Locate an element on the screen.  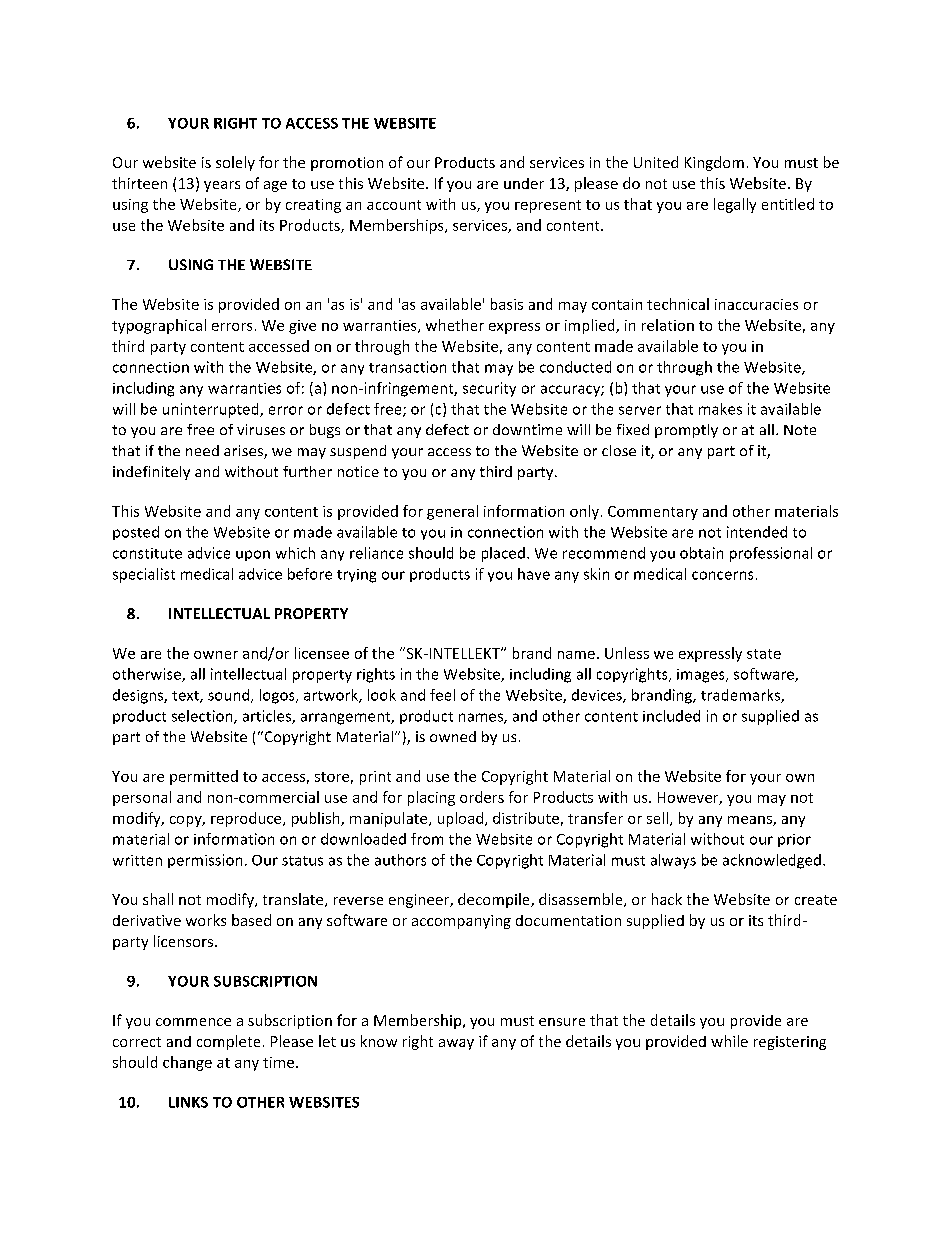
legally is located at coordinates (735, 205).
